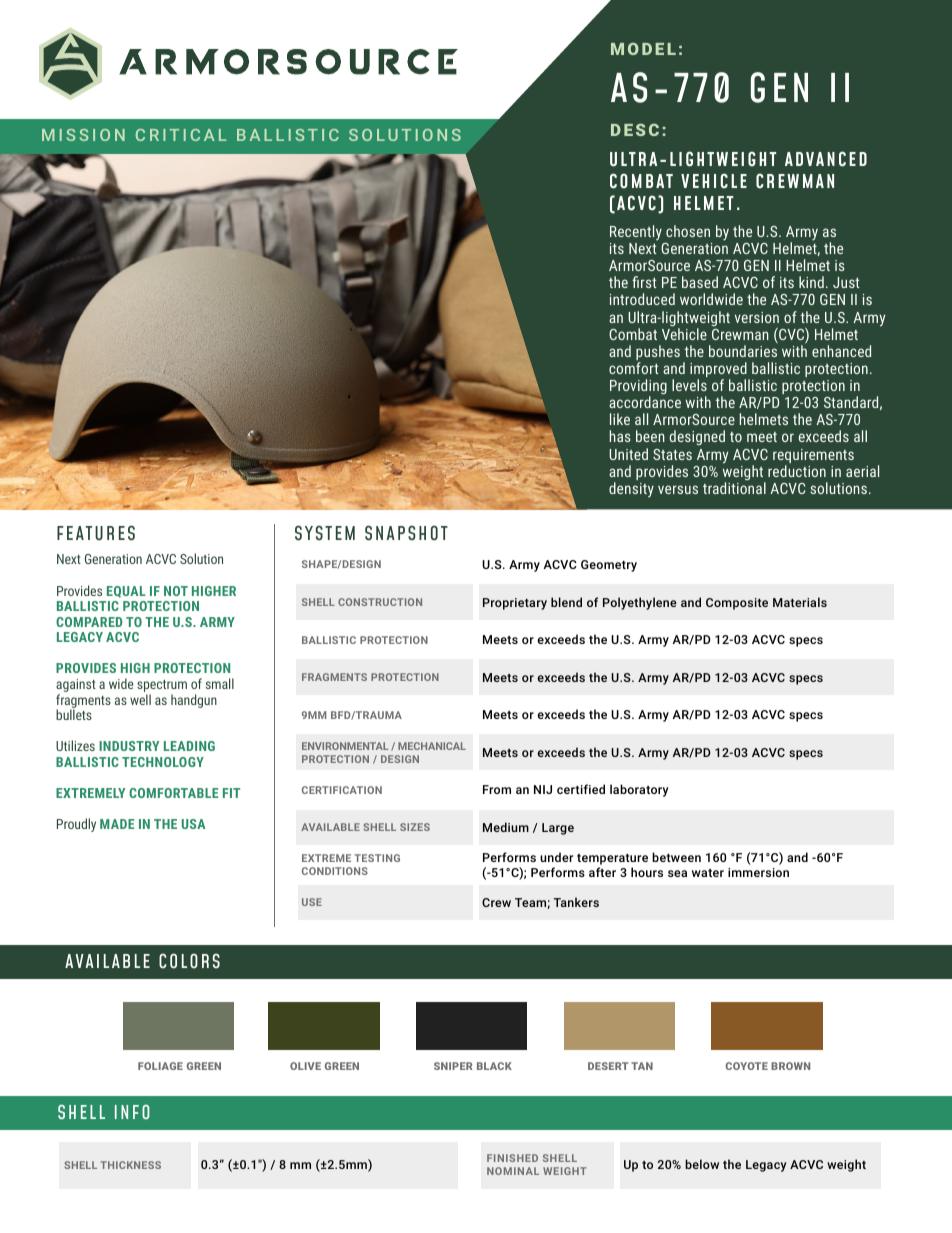 The height and width of the screenshot is (1233, 952). Describe the element at coordinates (163, 762) in the screenshot. I see `TECHNOLOGY` at that location.
